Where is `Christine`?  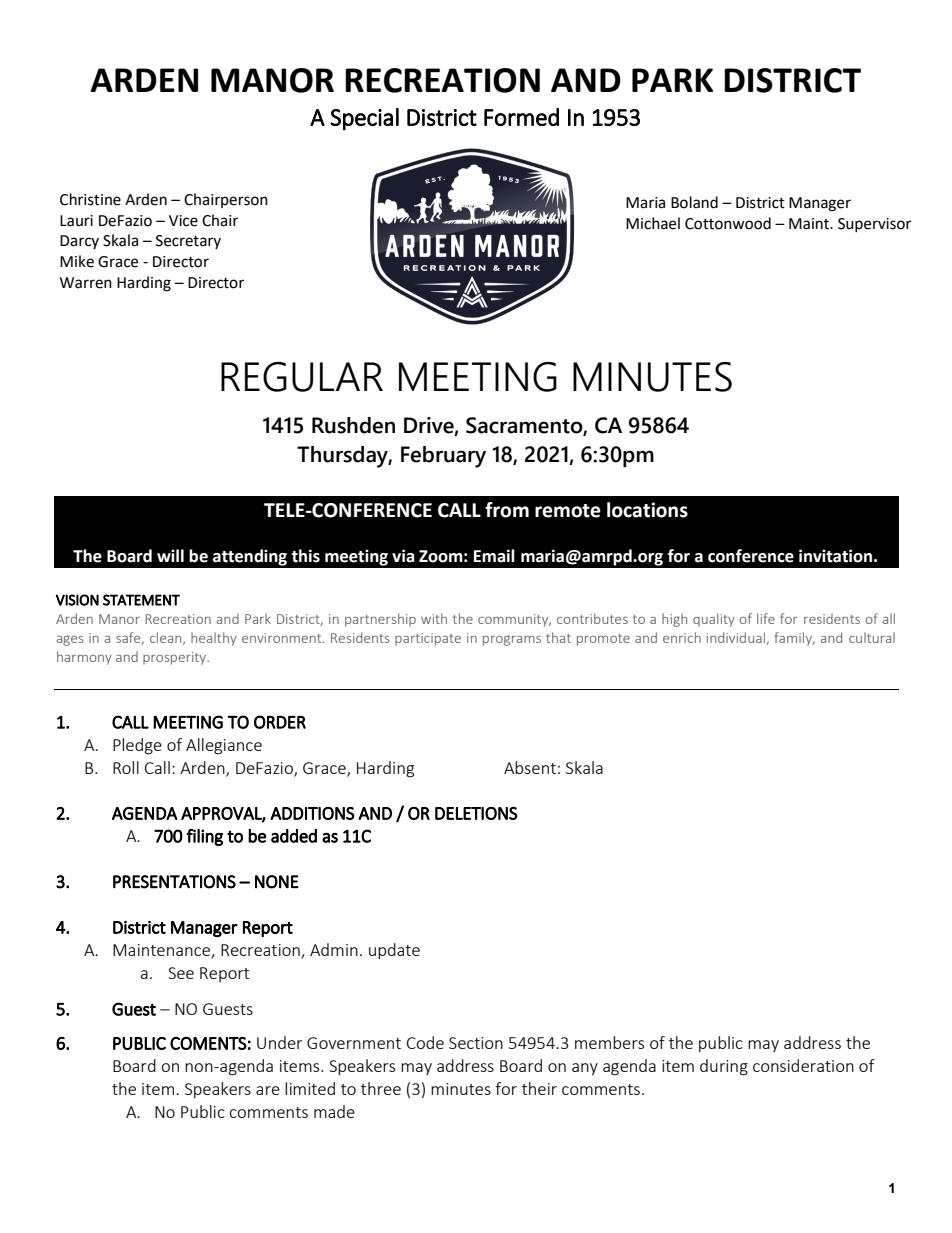 Christine is located at coordinates (90, 199).
